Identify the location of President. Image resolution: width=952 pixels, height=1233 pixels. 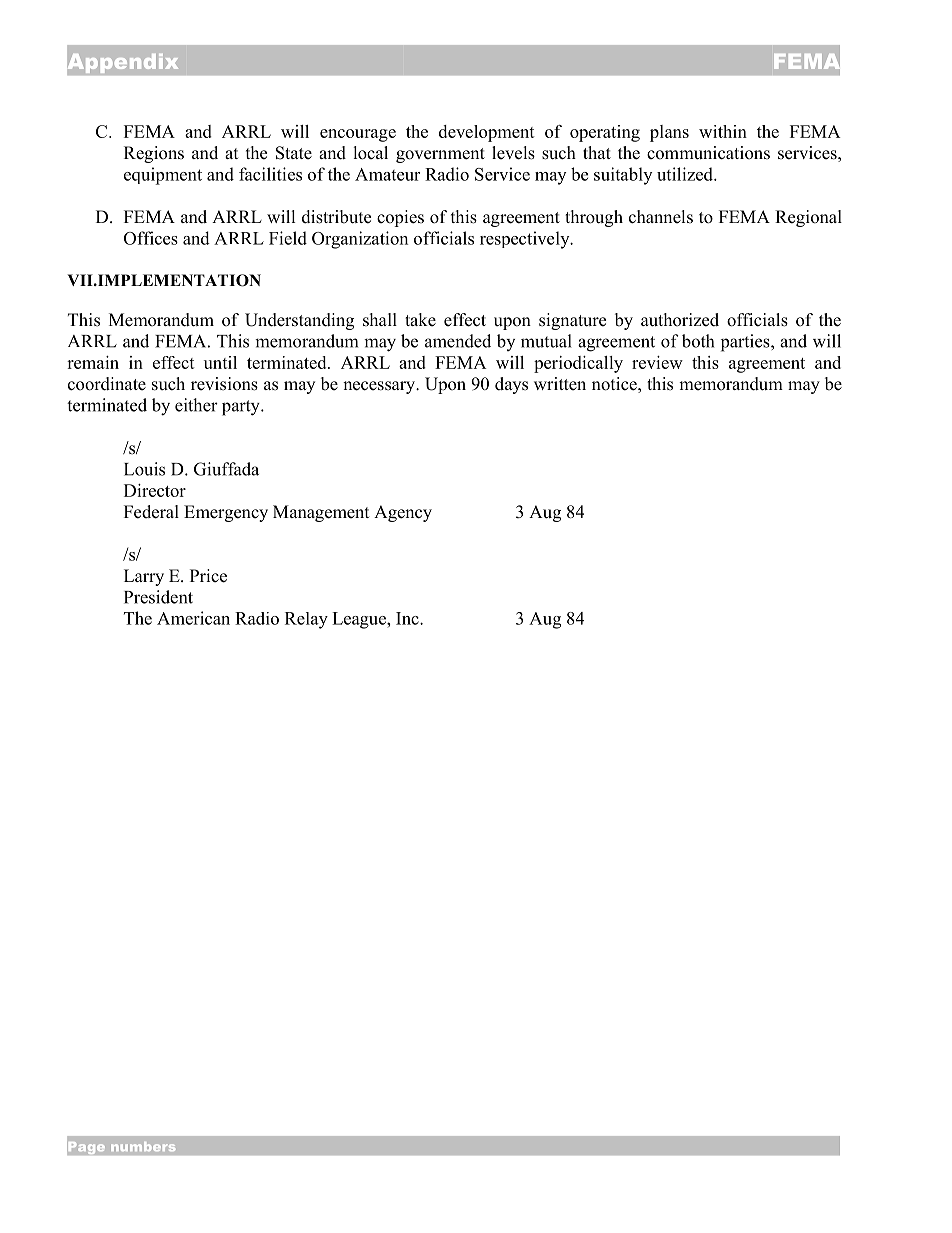
(158, 597).
